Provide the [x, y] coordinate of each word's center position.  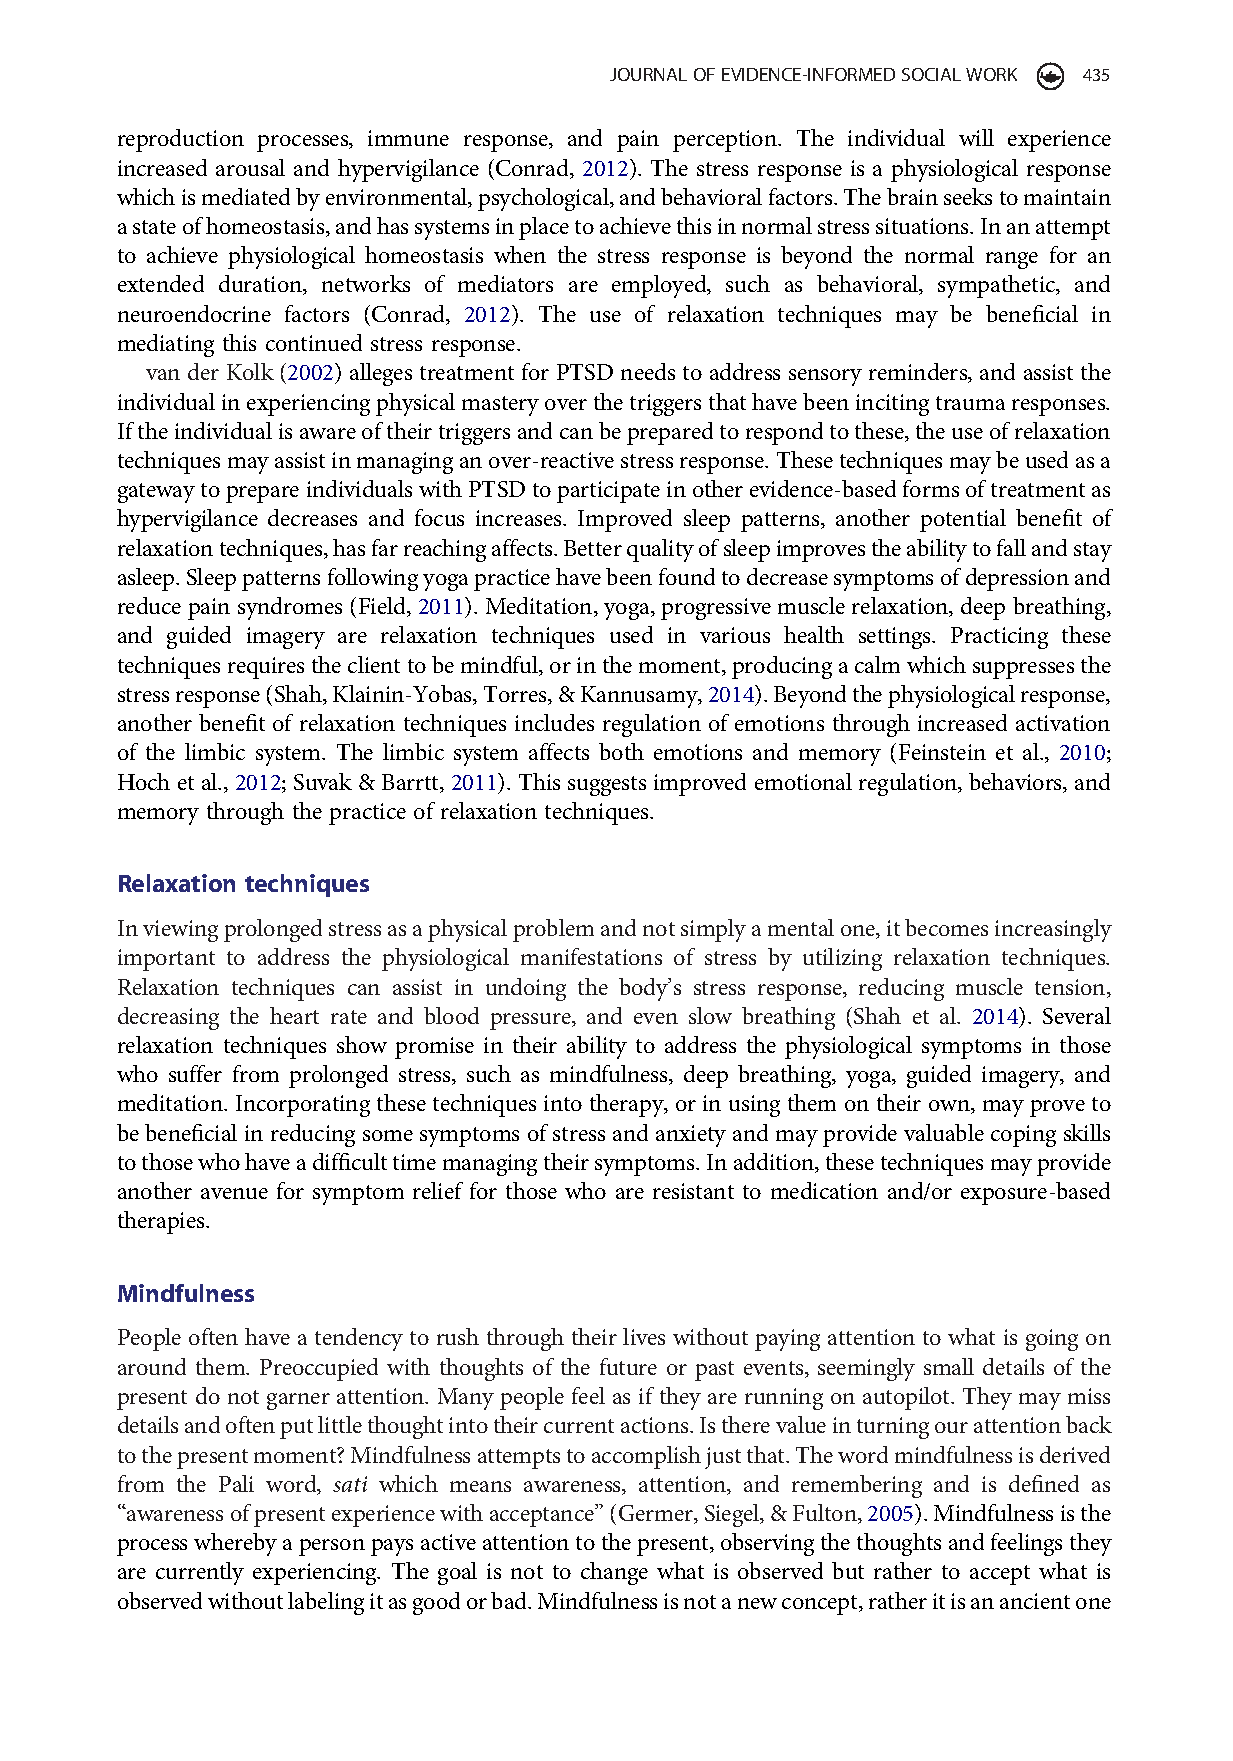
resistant [693, 1191]
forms [931, 488]
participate [608, 492]
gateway [156, 493]
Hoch [144, 781]
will [976, 137]
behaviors [1017, 783]
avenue [234, 1193]
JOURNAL [648, 74]
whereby [235, 1544]
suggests [607, 786]
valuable [944, 1132]
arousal [250, 167]
